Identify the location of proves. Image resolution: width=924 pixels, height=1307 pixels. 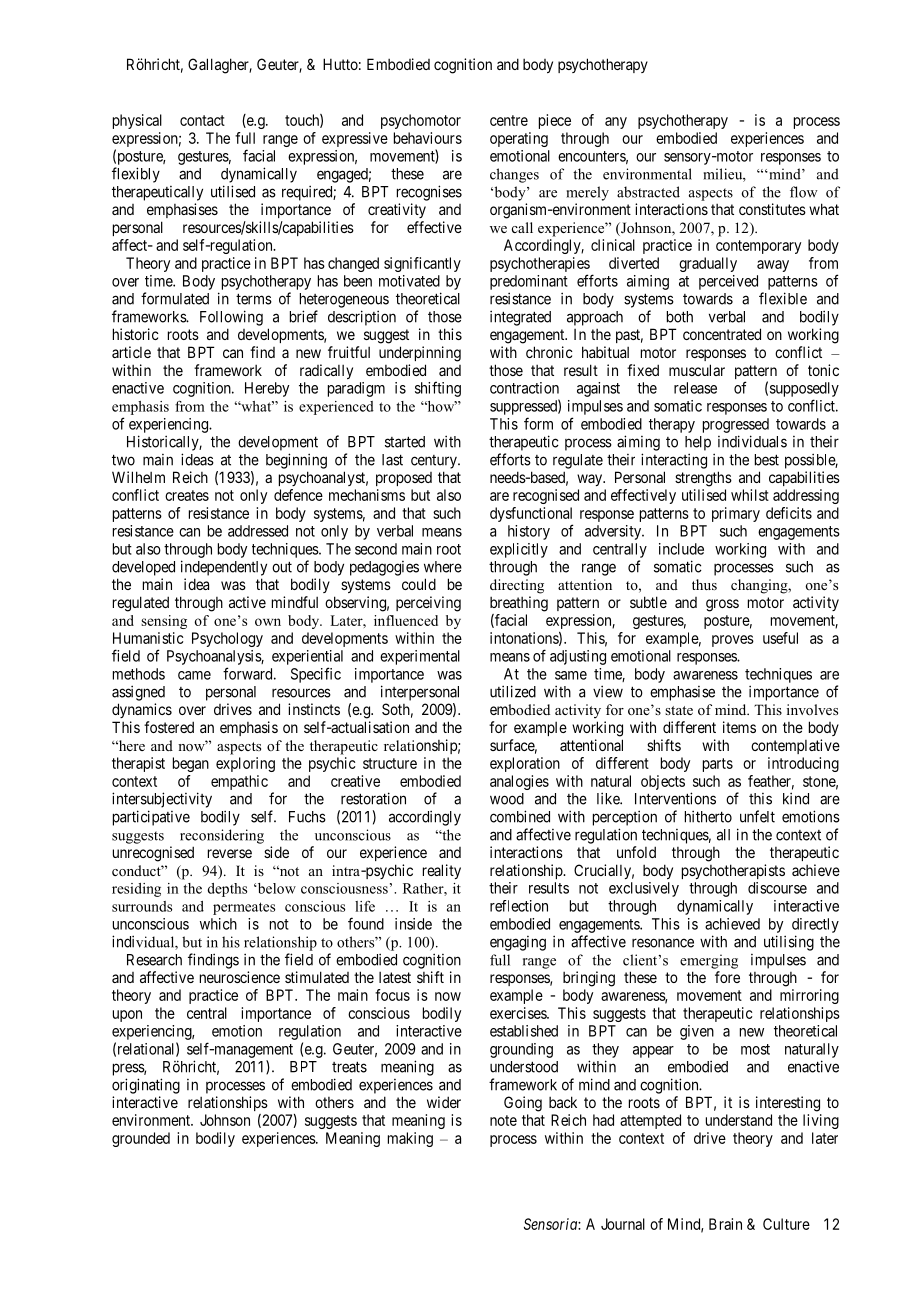
(733, 641).
